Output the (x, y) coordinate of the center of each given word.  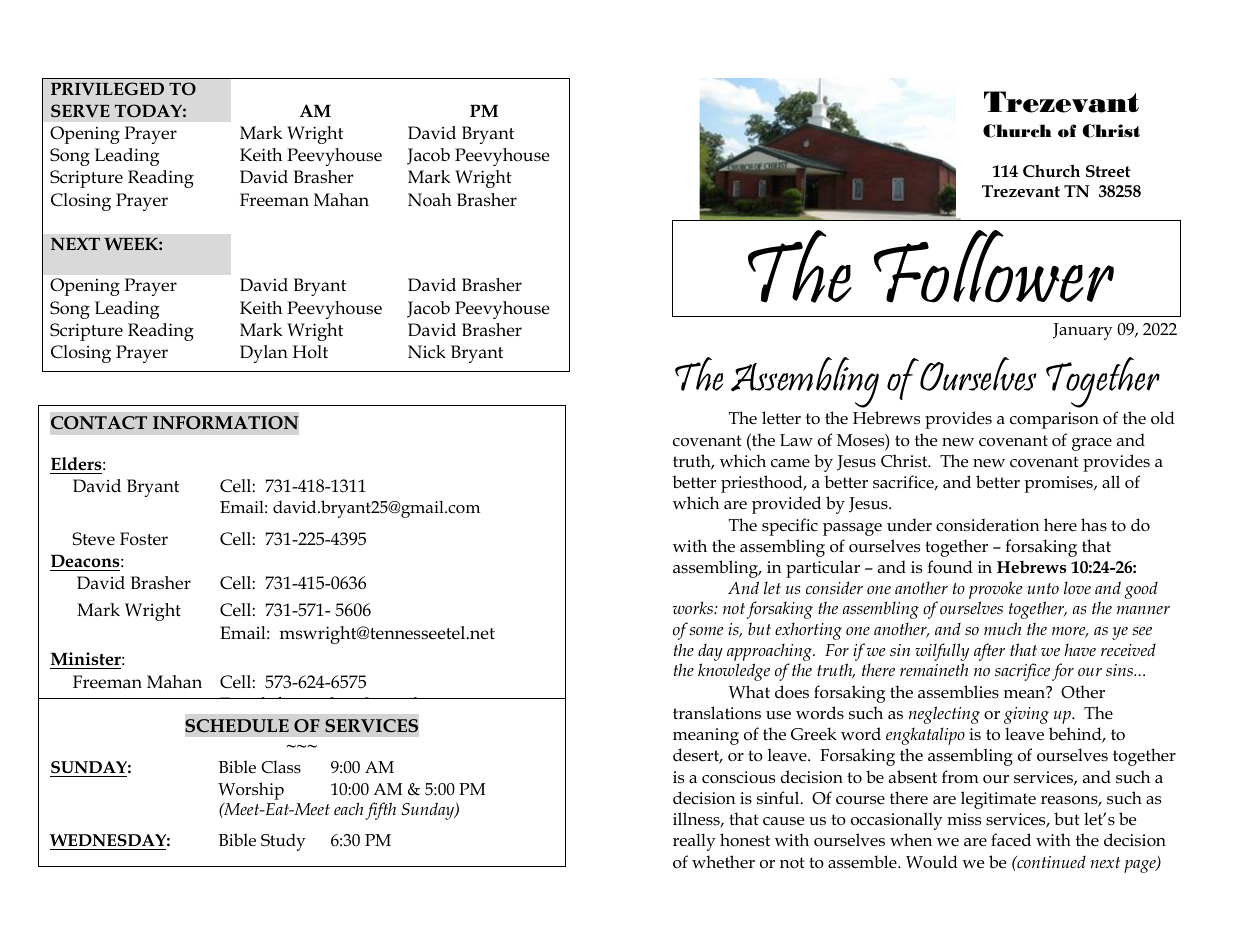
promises (1060, 484)
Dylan (264, 354)
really (694, 842)
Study (283, 842)
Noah (430, 200)
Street (1108, 171)
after (989, 652)
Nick (427, 352)
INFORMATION (225, 423)
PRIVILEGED (107, 88)
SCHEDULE (237, 726)
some (706, 631)
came (790, 463)
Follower (994, 266)
